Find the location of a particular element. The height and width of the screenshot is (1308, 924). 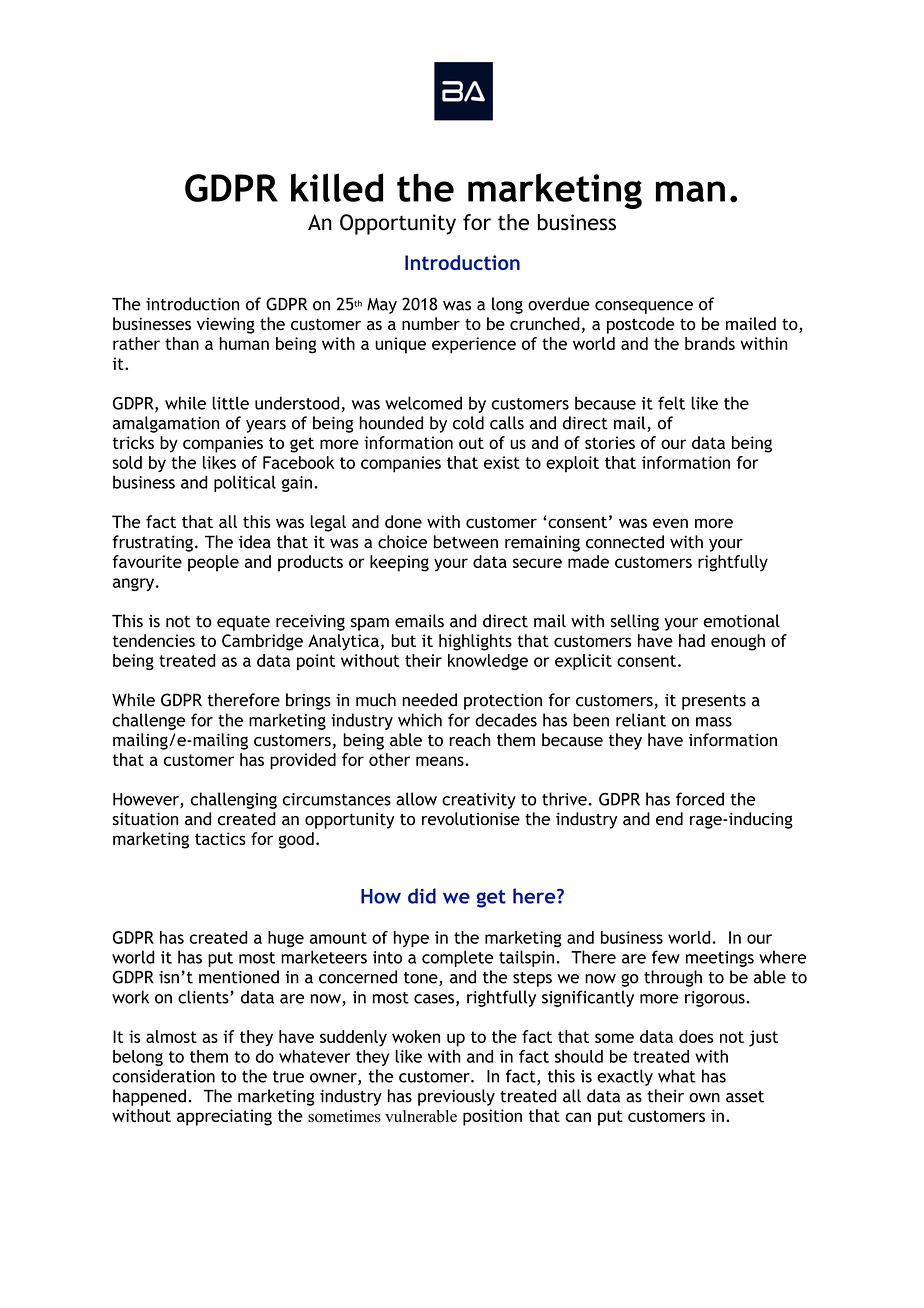

asset is located at coordinates (745, 1097).
